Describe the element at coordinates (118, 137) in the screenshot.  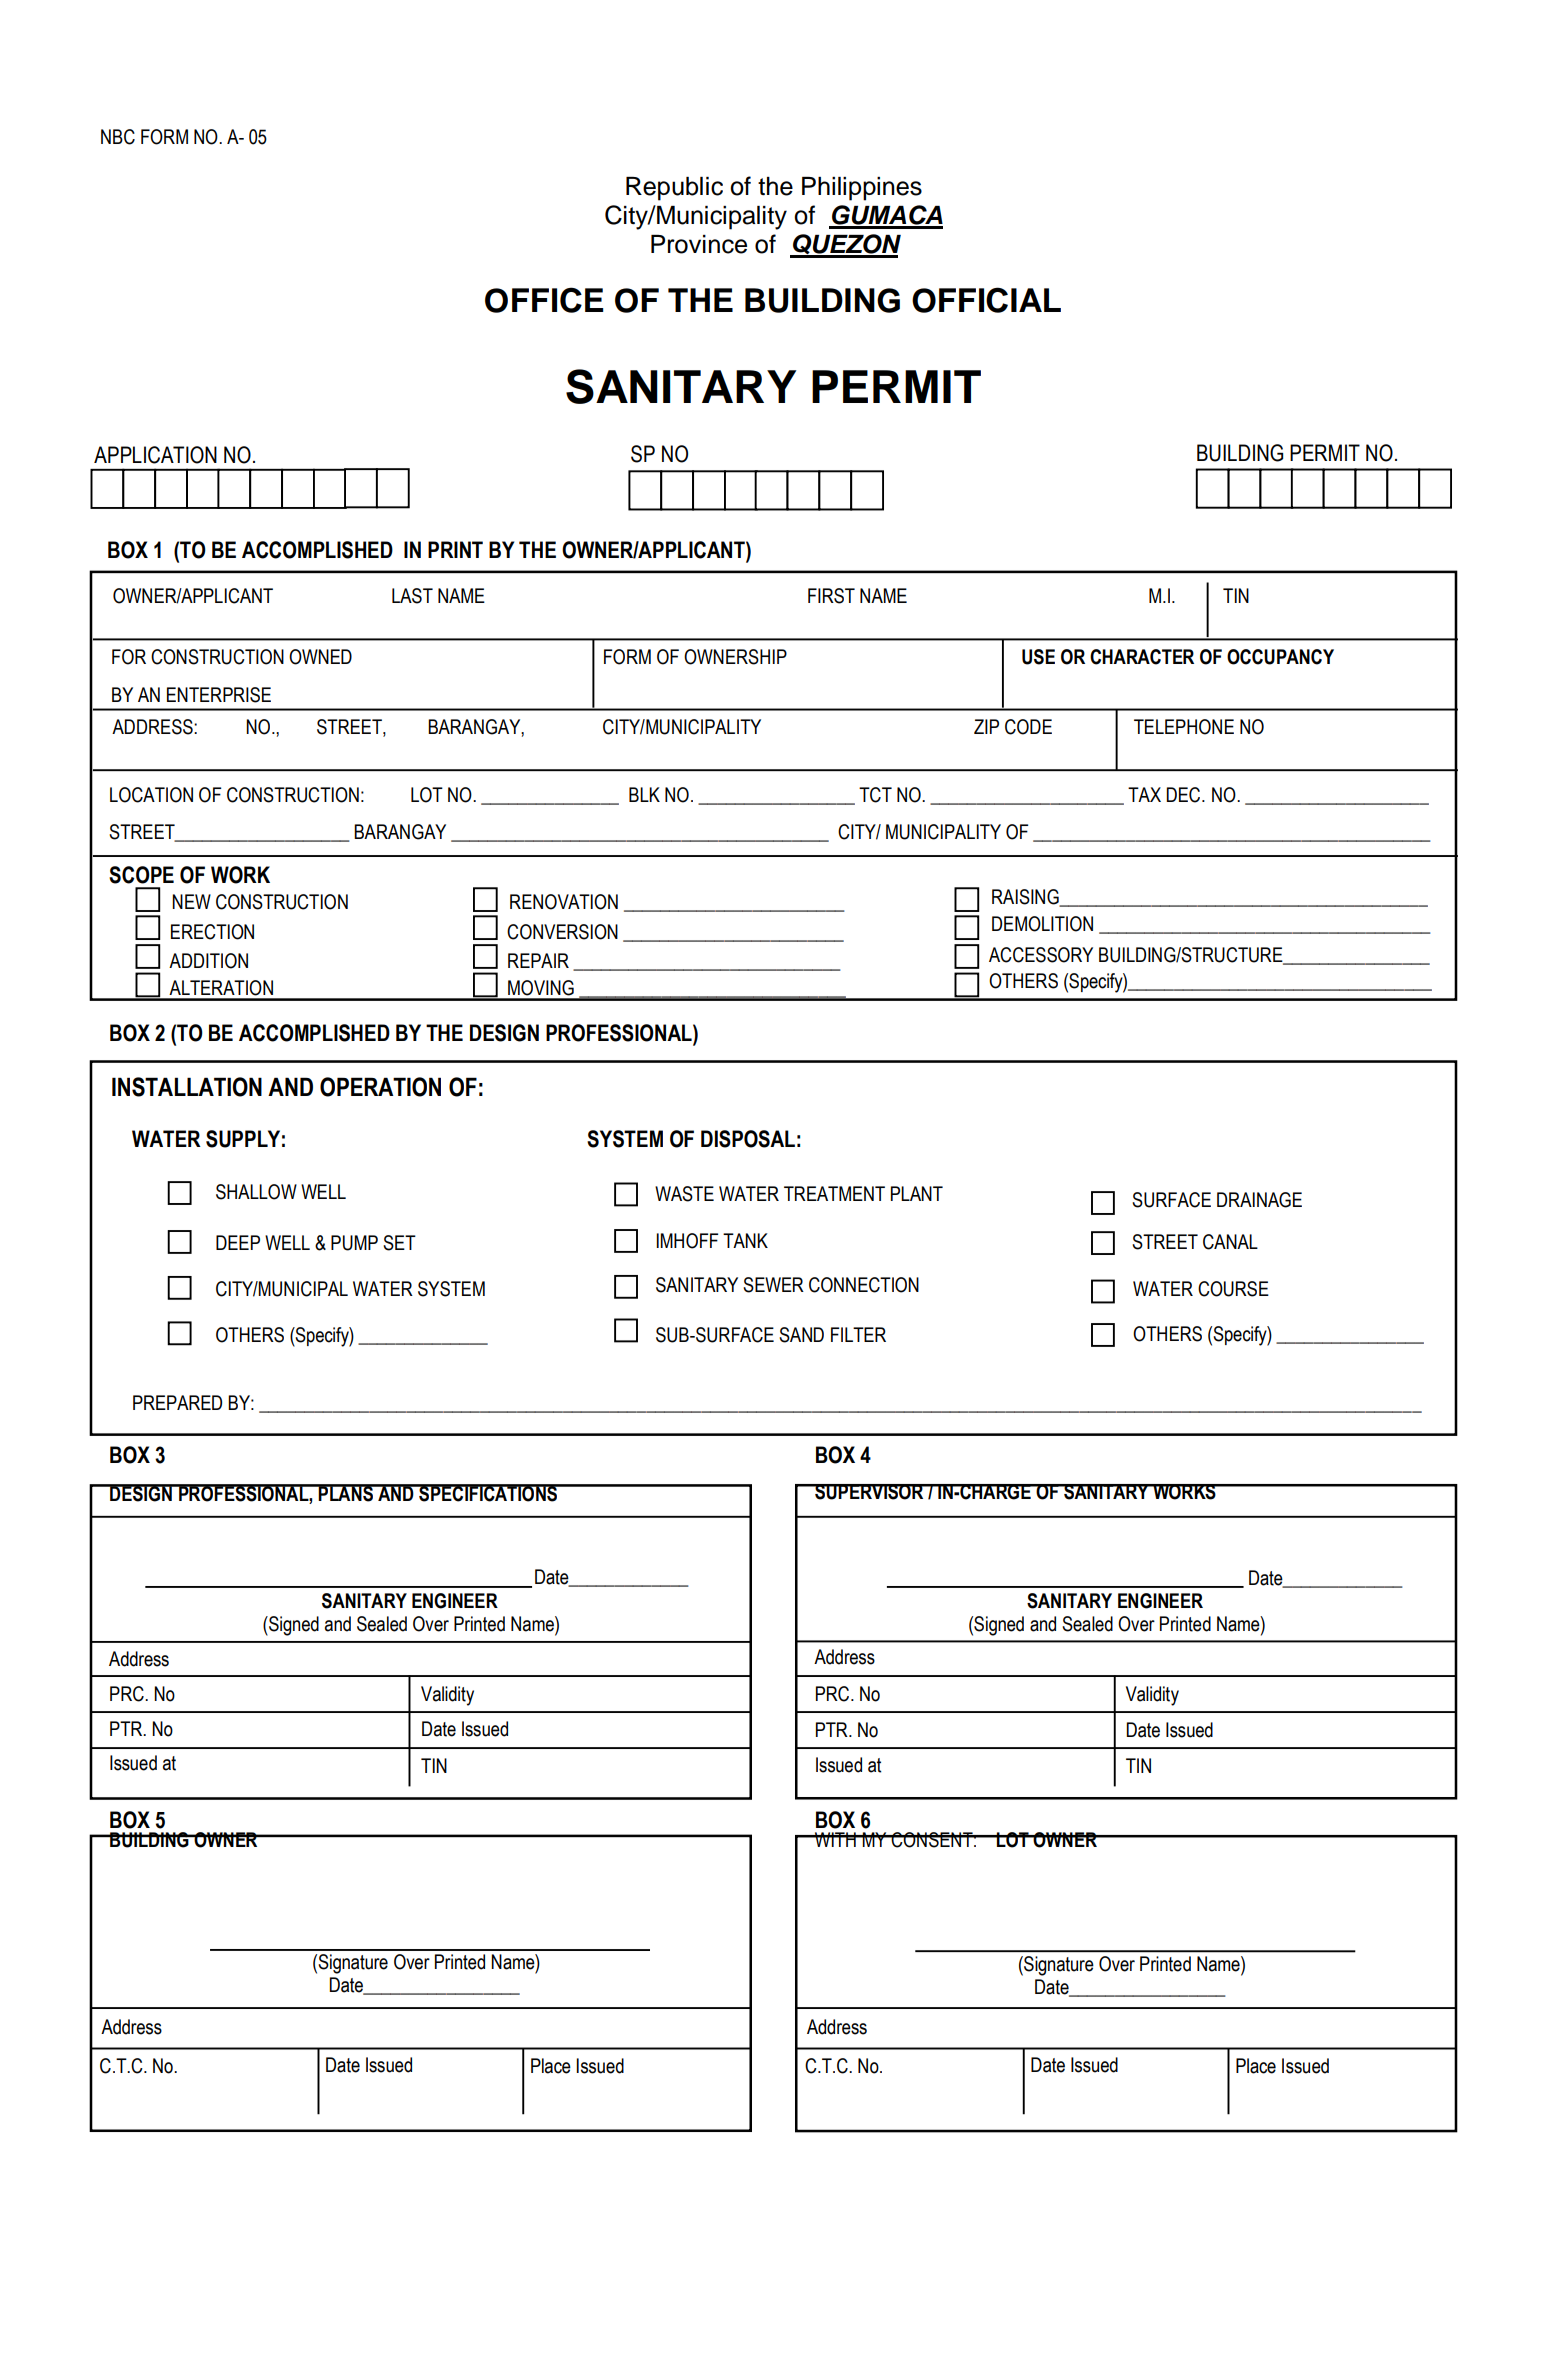
I see `NBC` at that location.
